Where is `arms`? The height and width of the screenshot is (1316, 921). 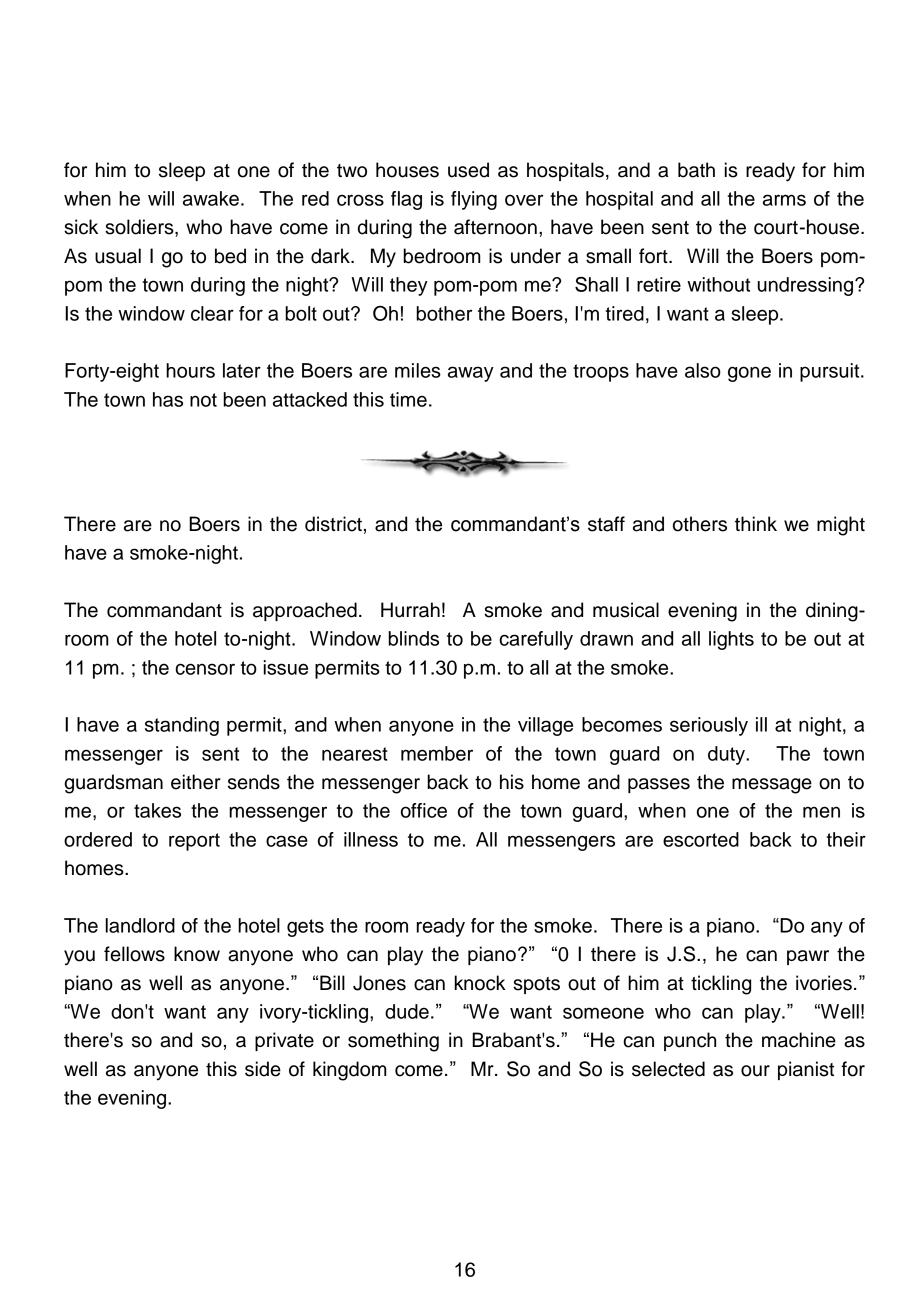 arms is located at coordinates (784, 200).
